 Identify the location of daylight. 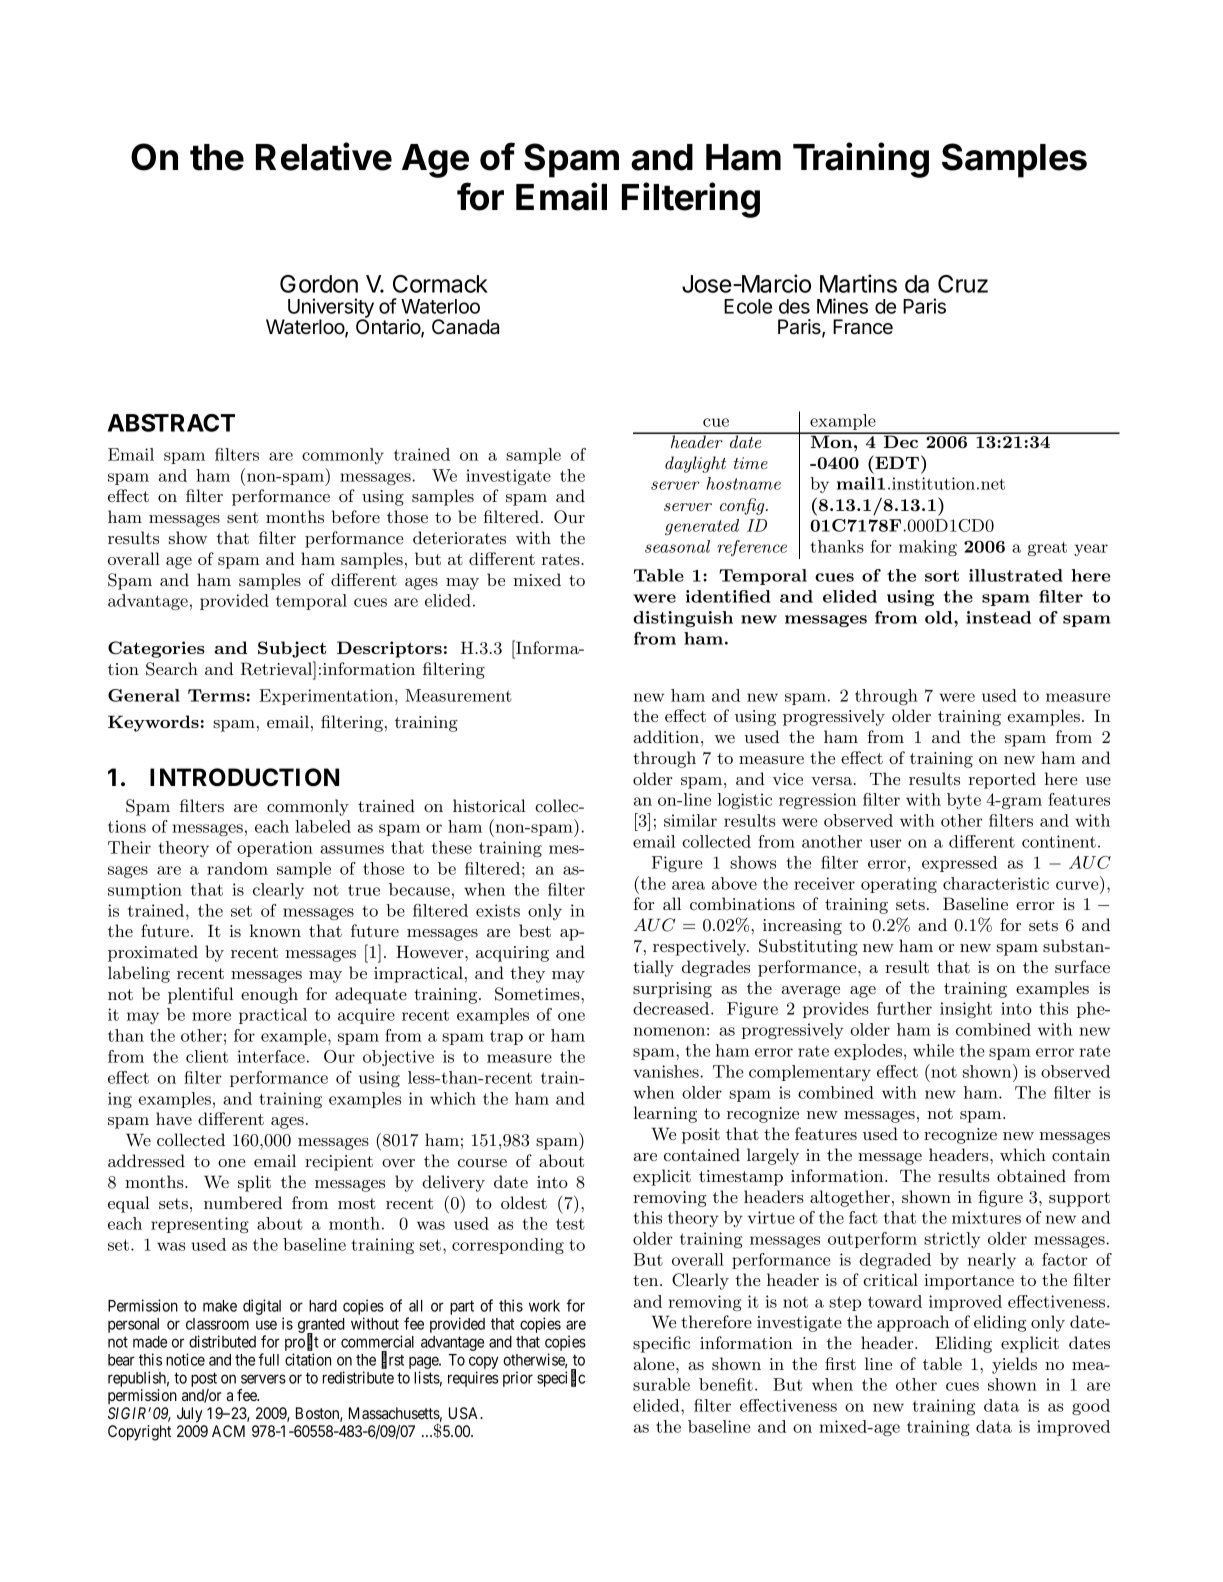
(695, 464).
